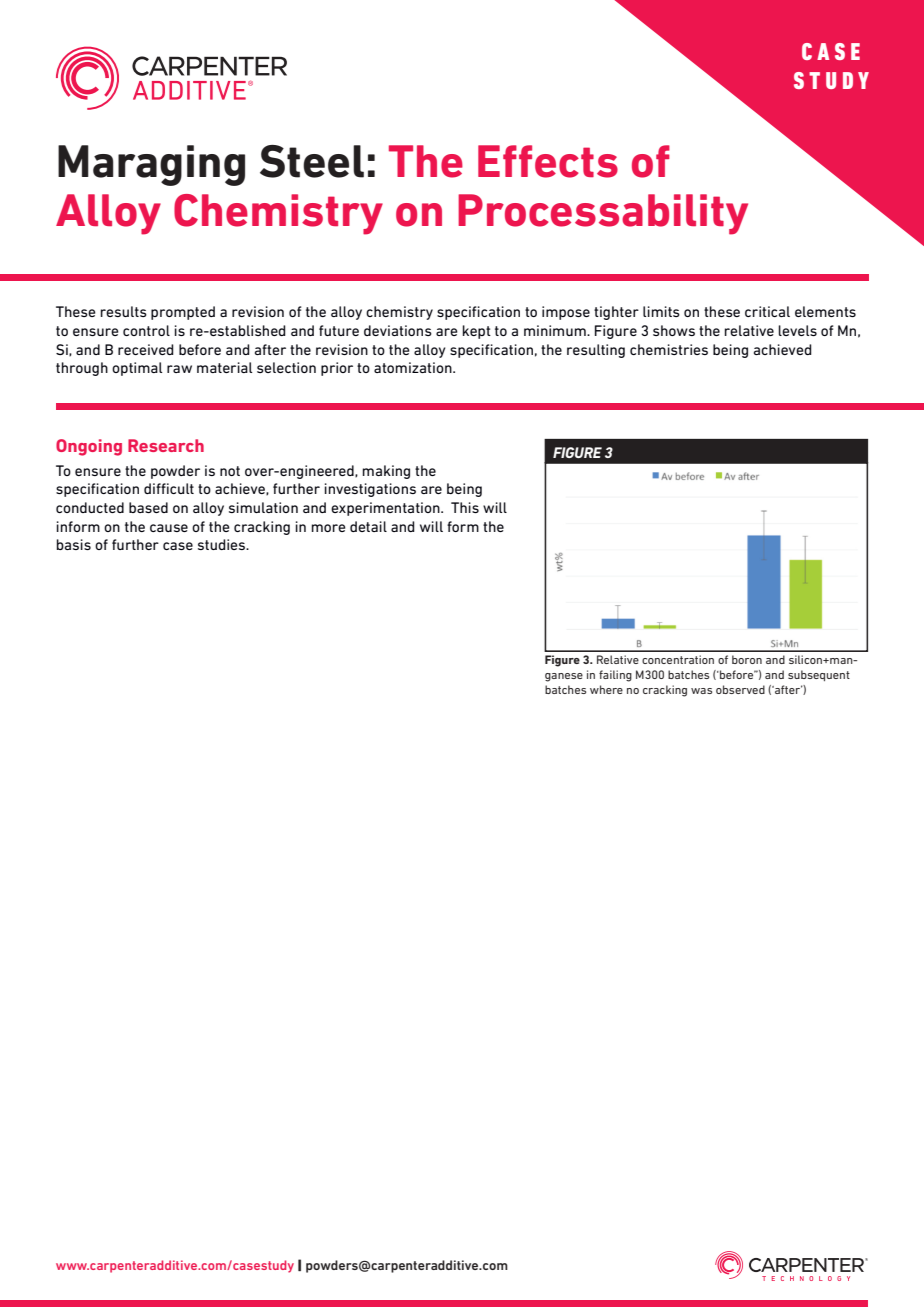 This screenshot has width=924, height=1307. I want to click on chemistries, so click(669, 349).
